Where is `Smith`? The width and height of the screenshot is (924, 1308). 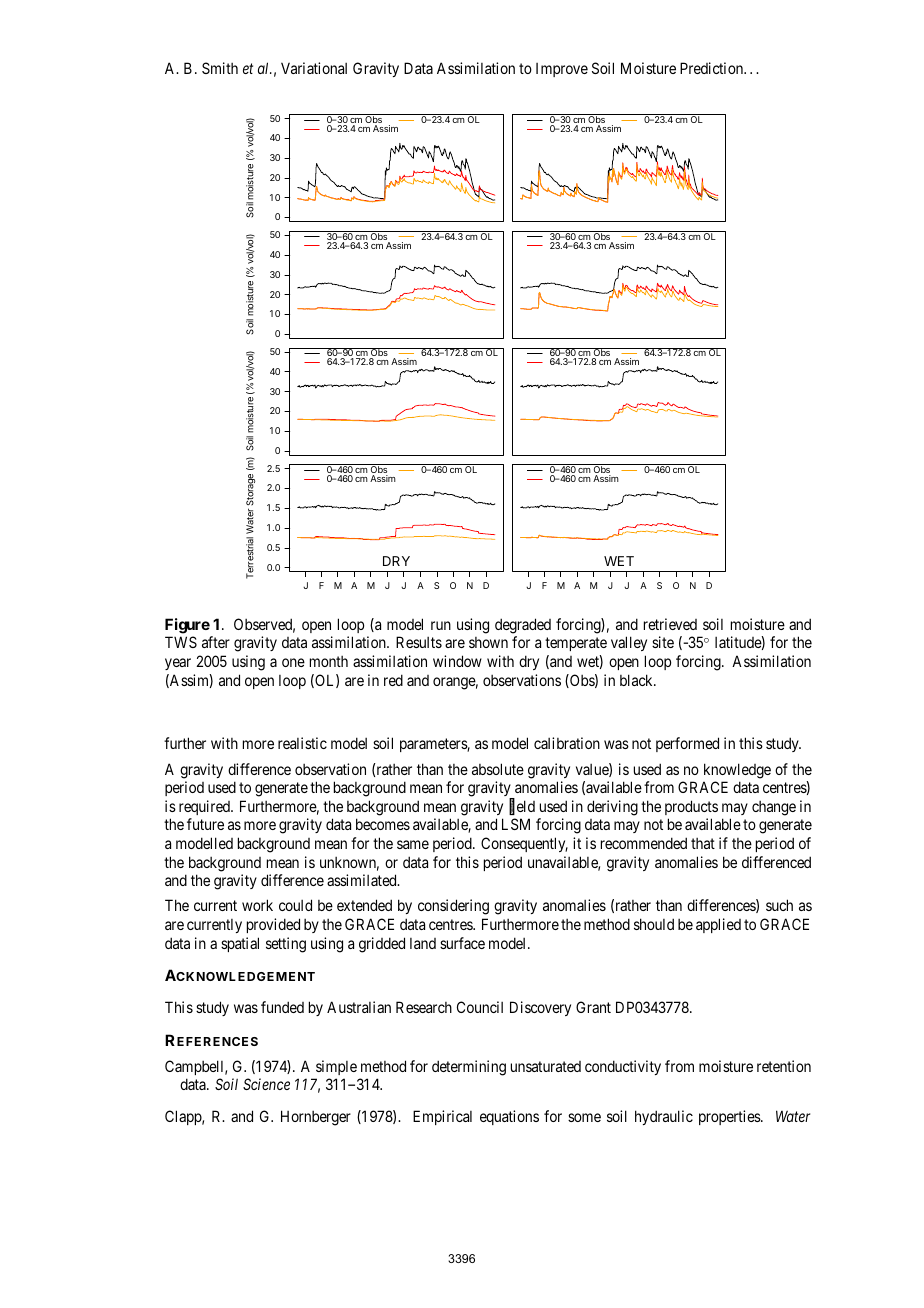
Smith is located at coordinates (220, 68).
